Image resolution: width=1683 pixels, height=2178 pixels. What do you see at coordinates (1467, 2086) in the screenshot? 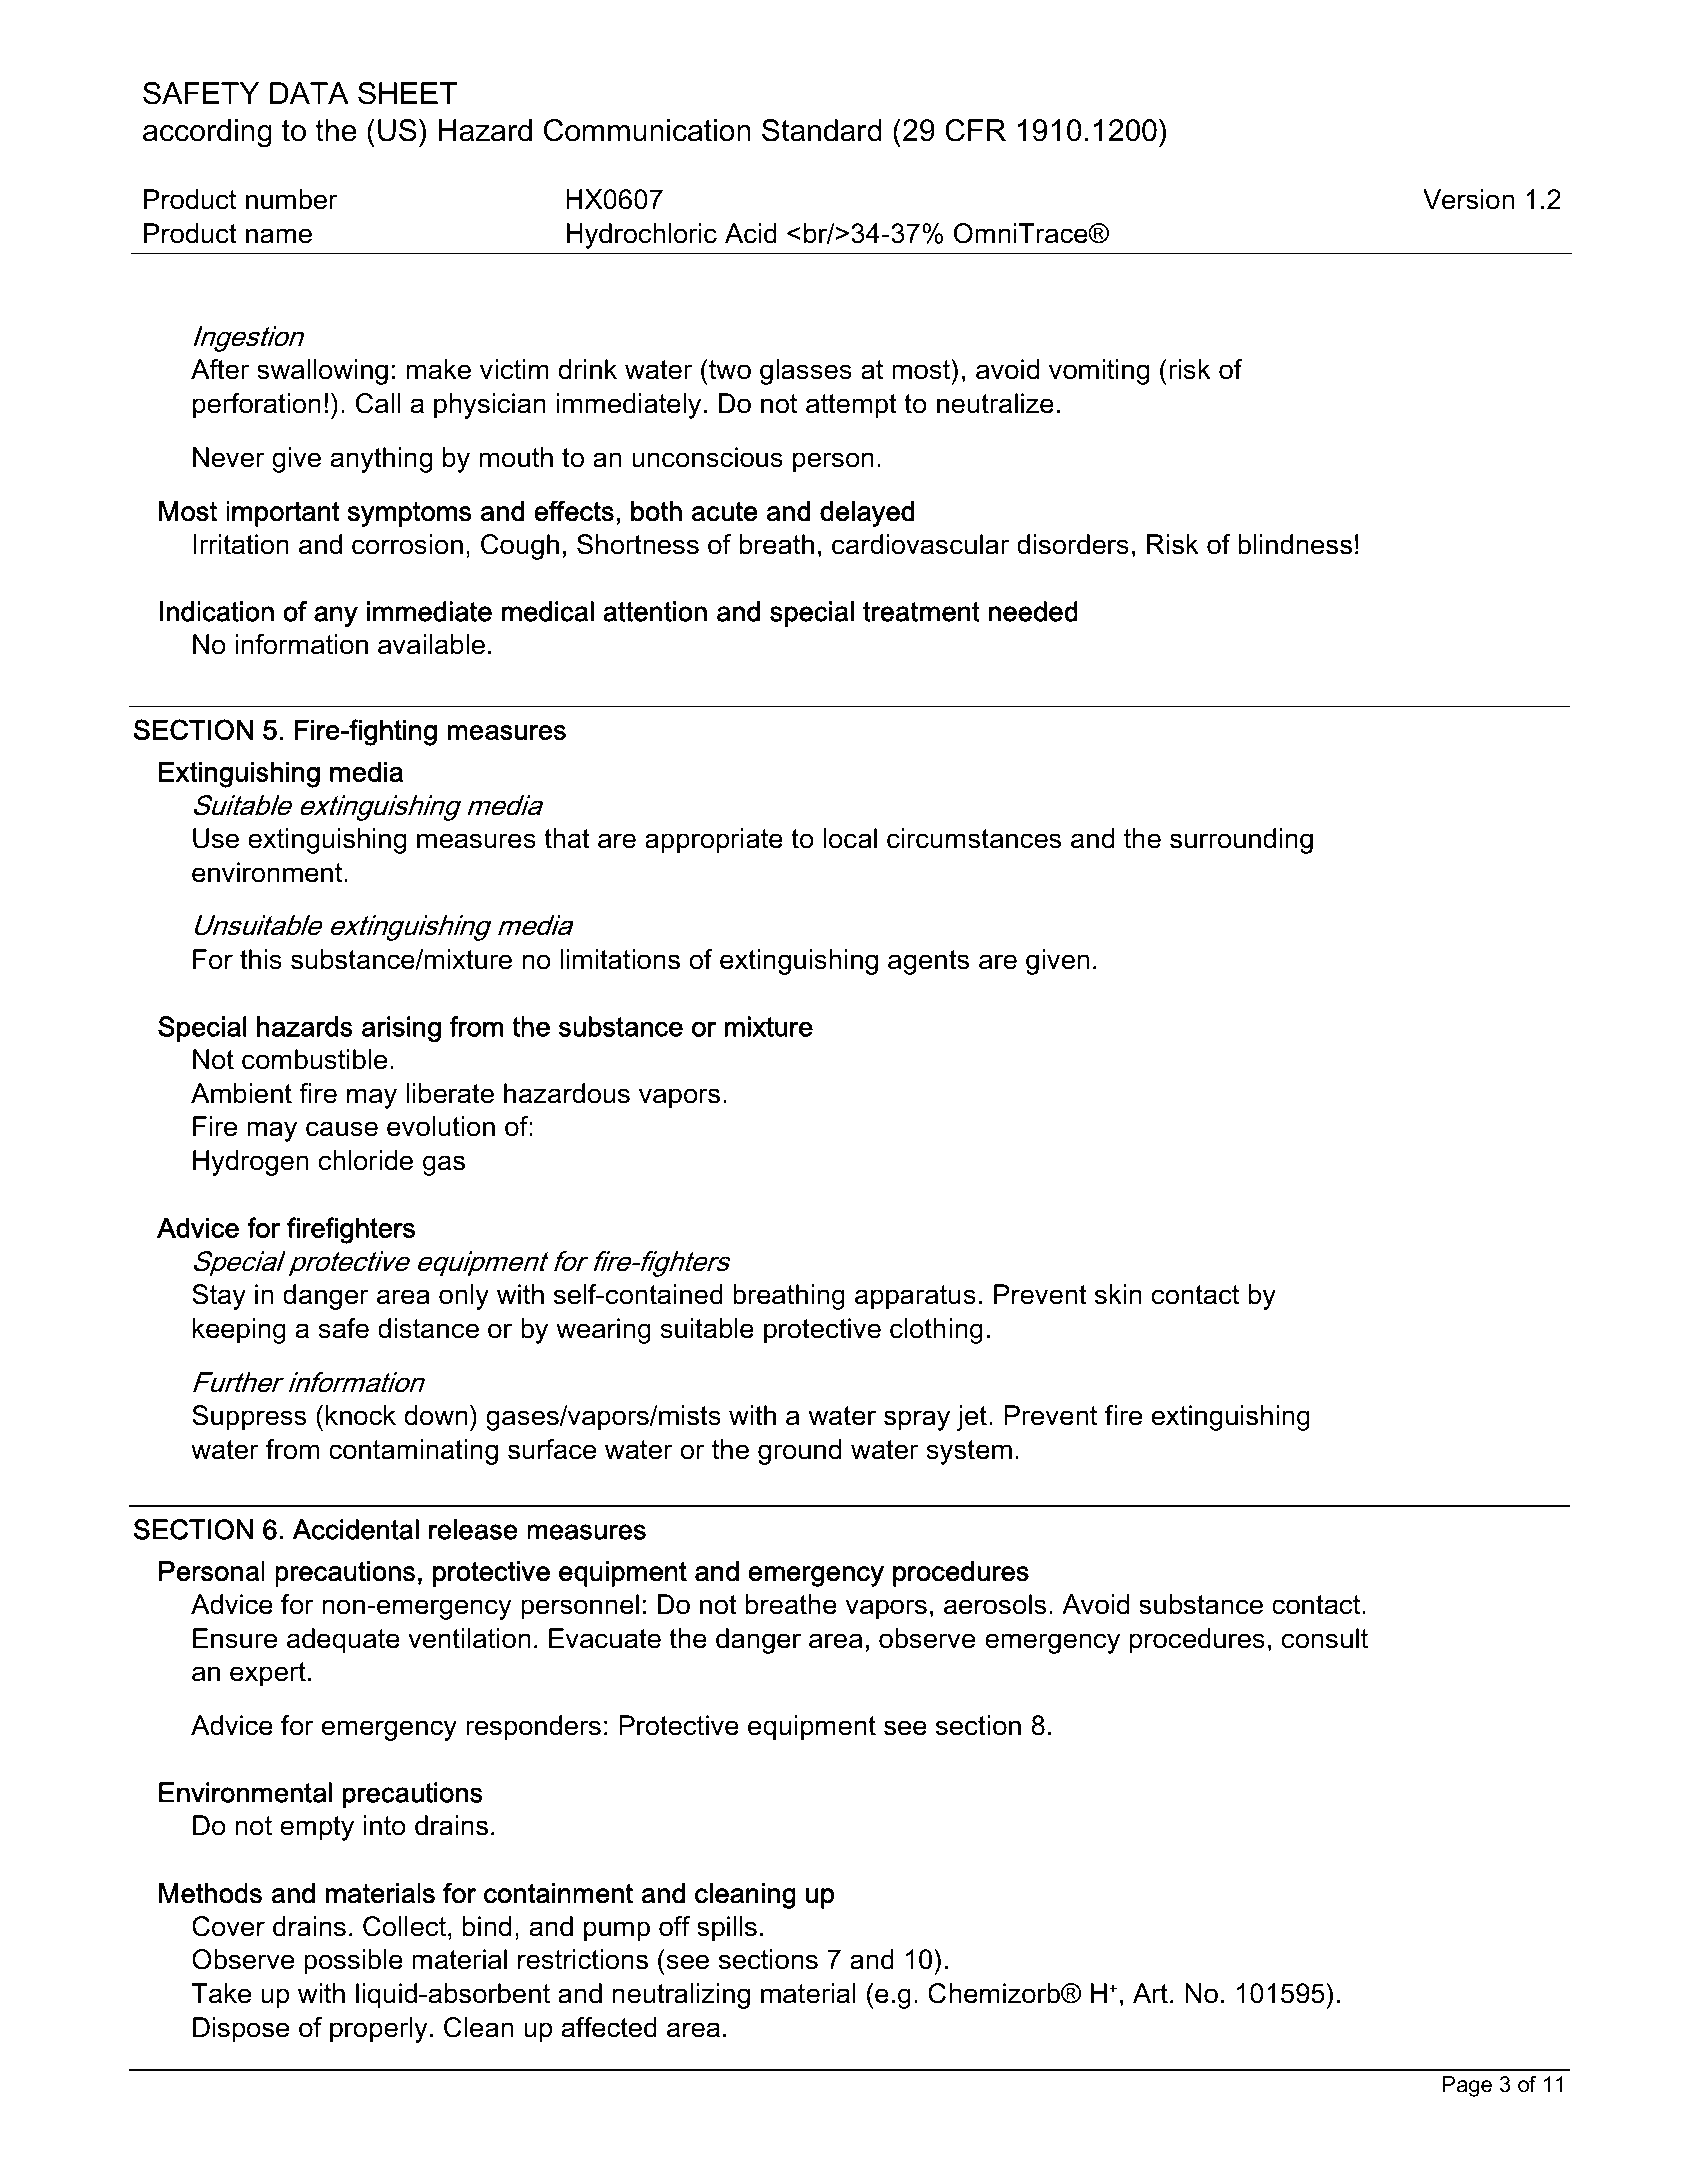
I see `Page` at bounding box center [1467, 2086].
